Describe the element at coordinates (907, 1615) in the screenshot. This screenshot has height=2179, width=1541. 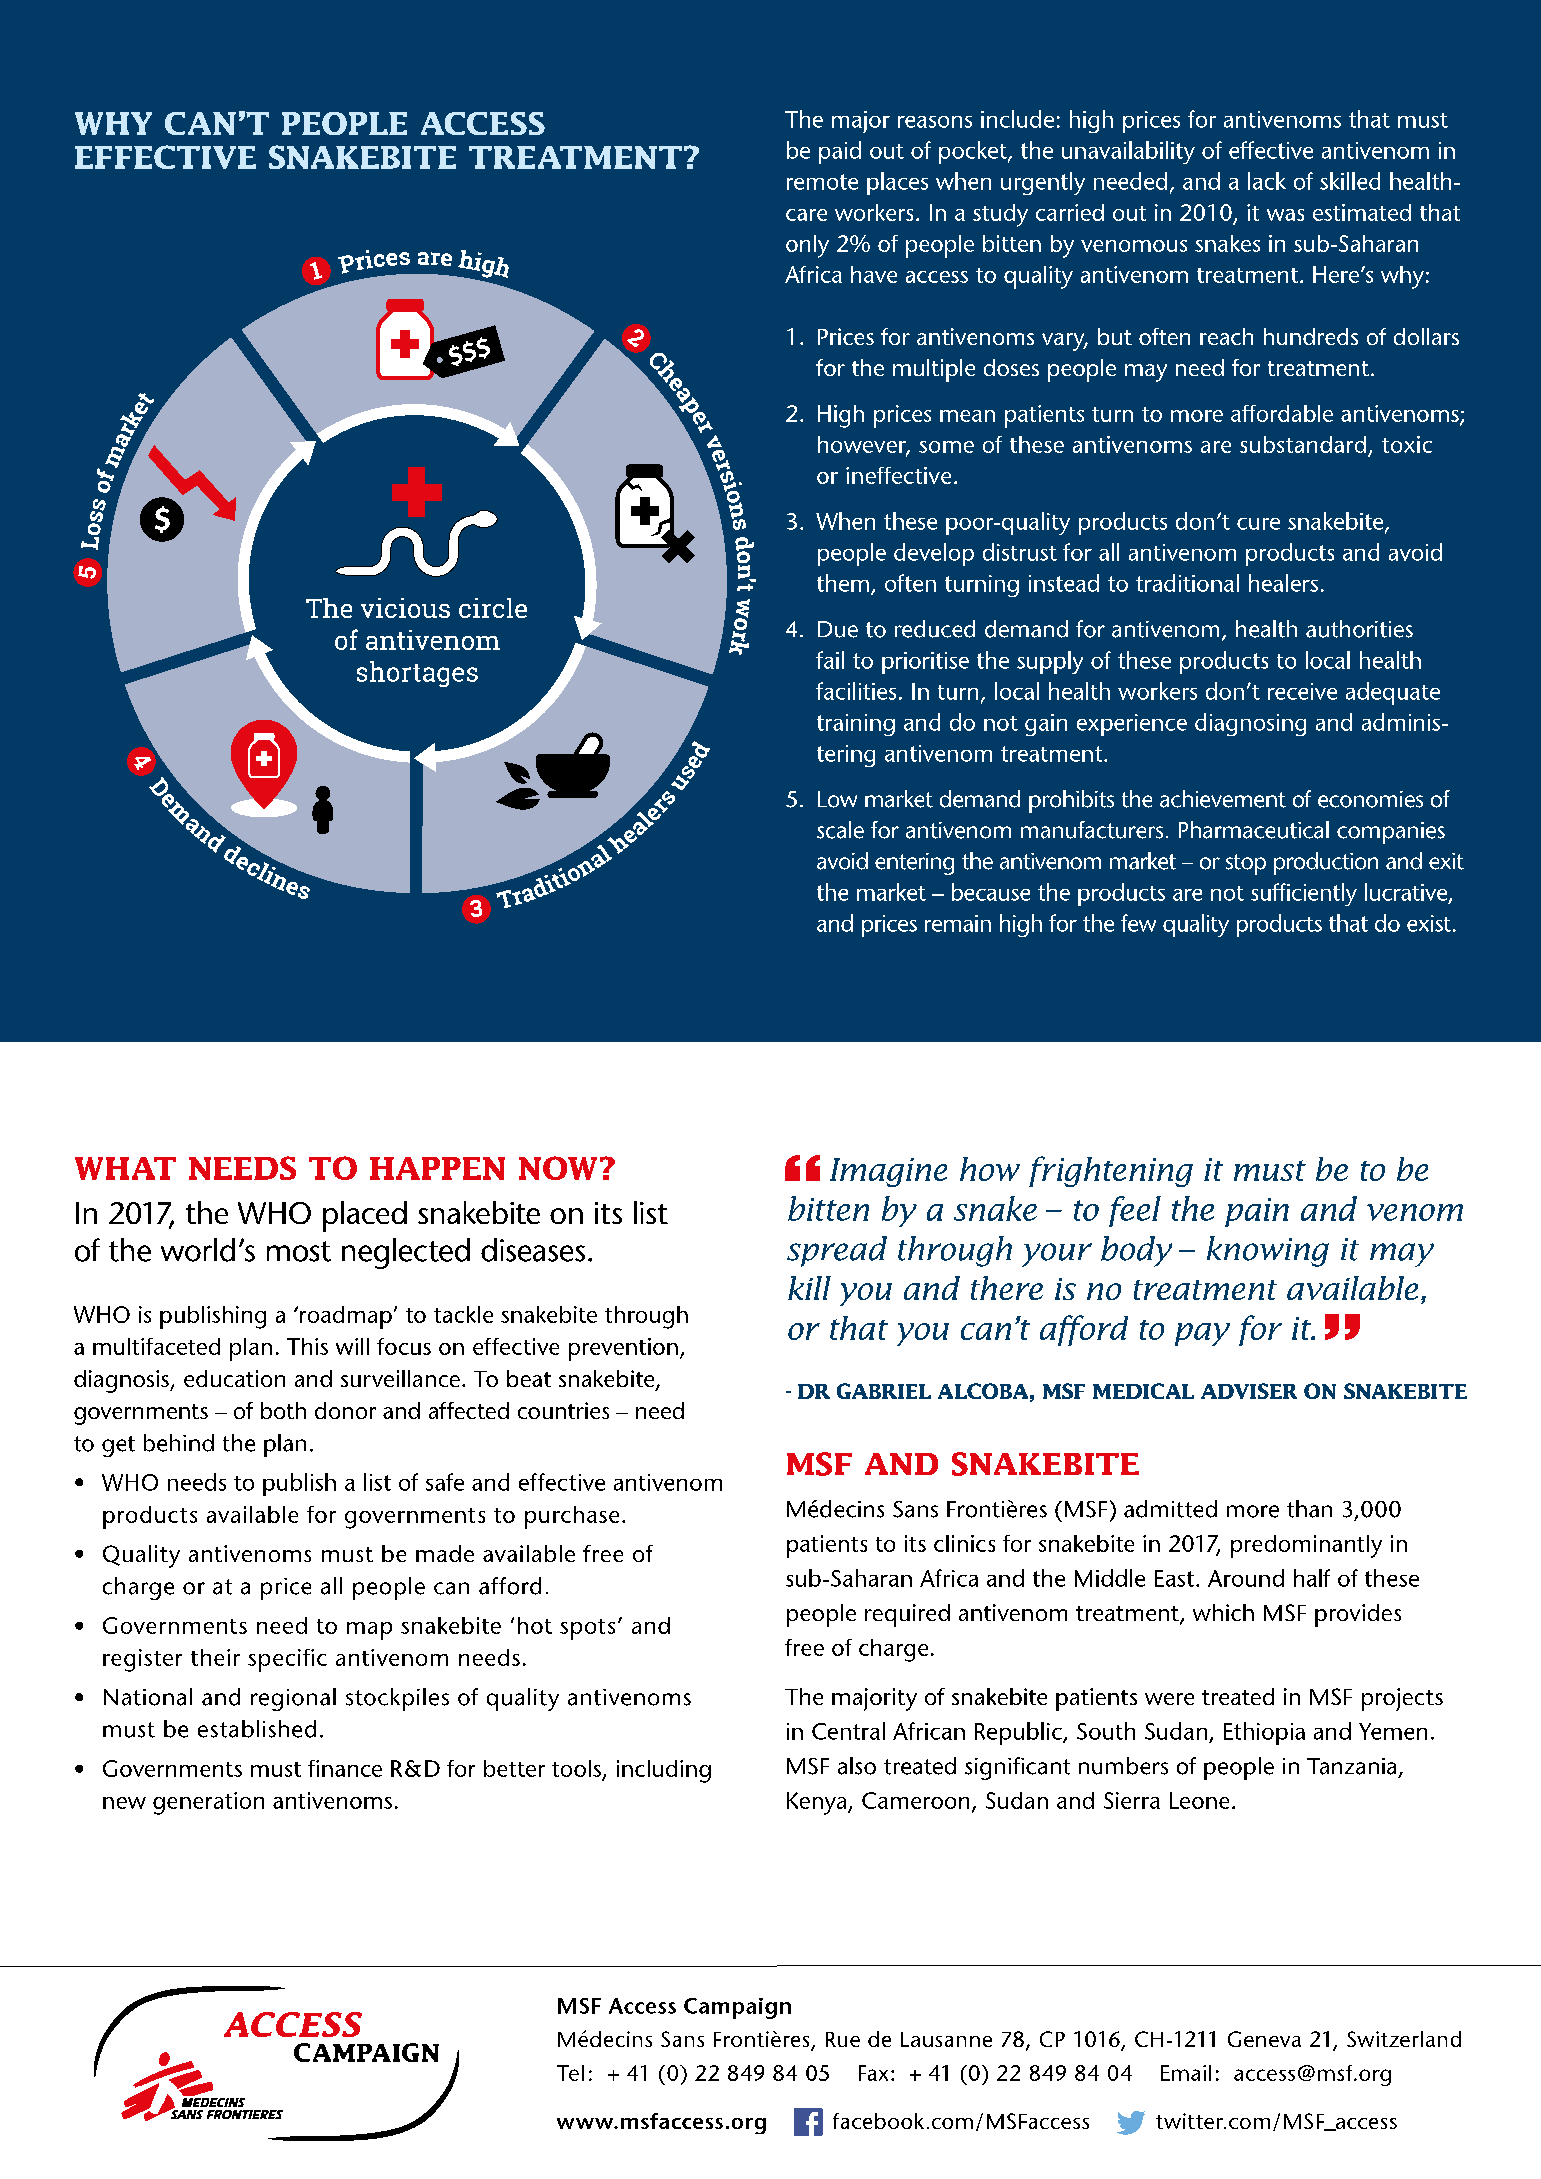
I see `required` at that location.
